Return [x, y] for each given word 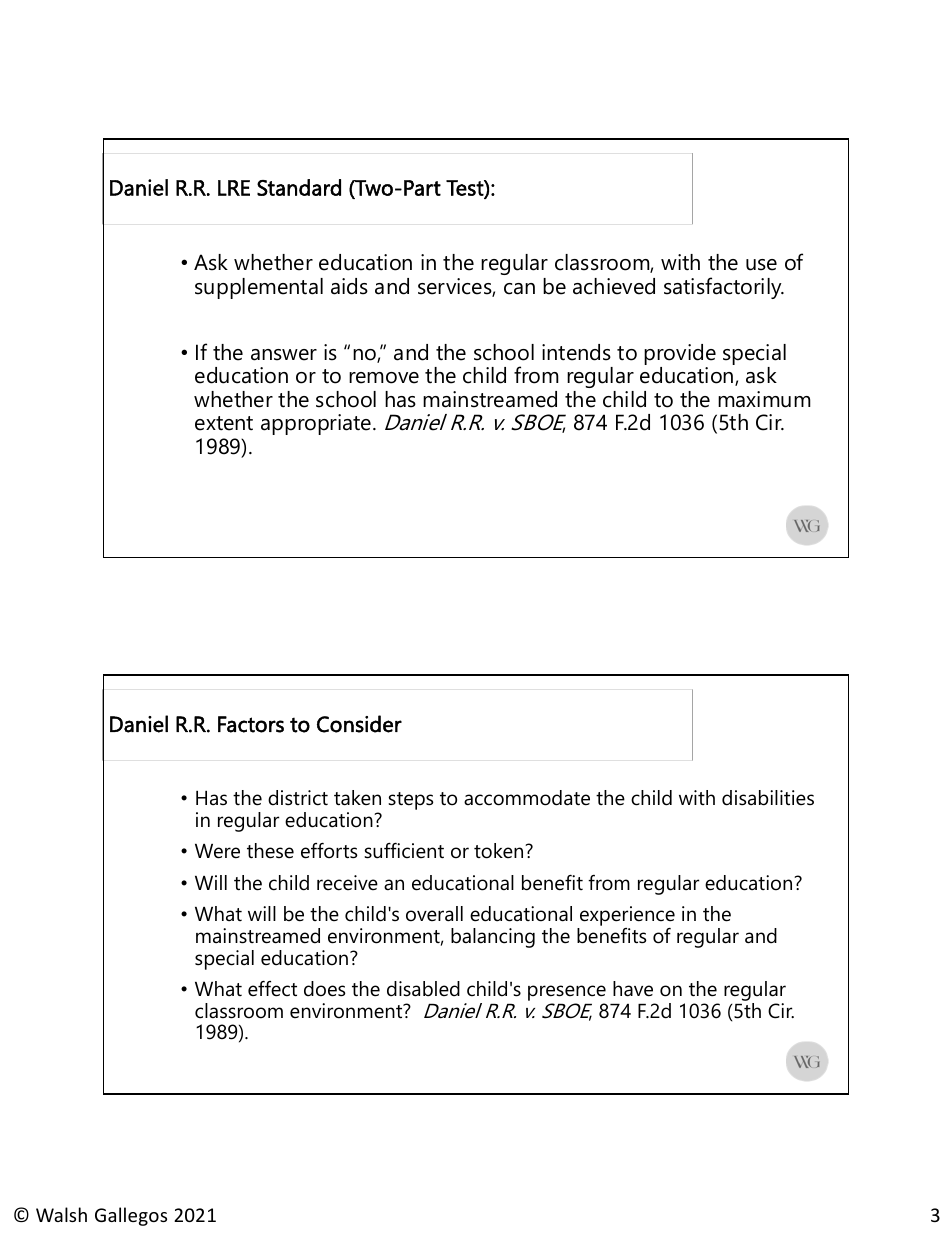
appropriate [317, 424]
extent [224, 423]
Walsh [61, 1214]
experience [627, 916]
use [761, 265]
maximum [764, 399]
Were [217, 851]
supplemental [259, 288]
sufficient [404, 850]
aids [349, 286]
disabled [423, 989]
